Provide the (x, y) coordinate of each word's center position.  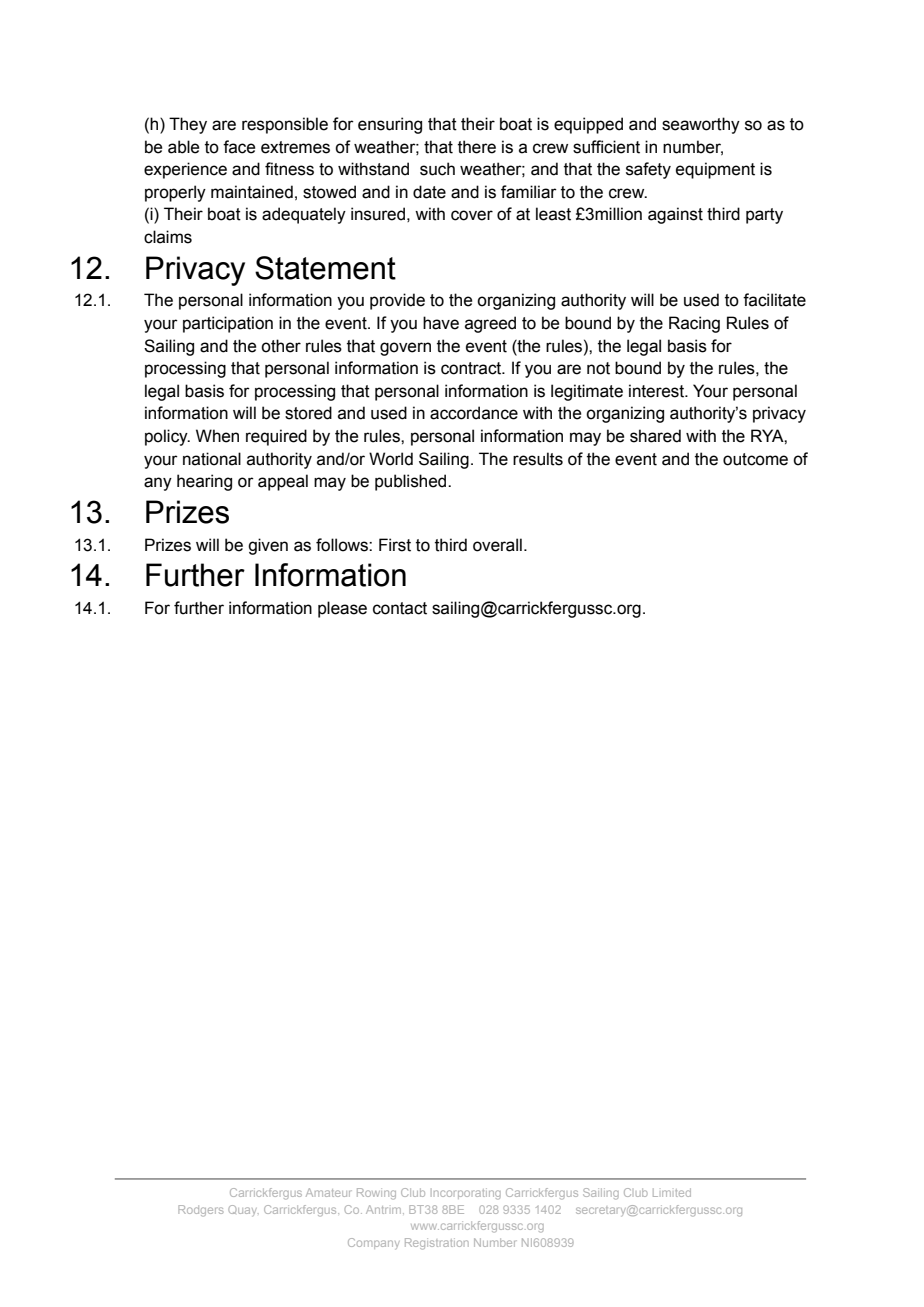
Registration (437, 1244)
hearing (204, 482)
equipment (715, 170)
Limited (672, 1192)
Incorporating (466, 1194)
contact (400, 608)
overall (497, 545)
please (342, 609)
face (239, 147)
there (477, 147)
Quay (243, 1210)
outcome (755, 459)
